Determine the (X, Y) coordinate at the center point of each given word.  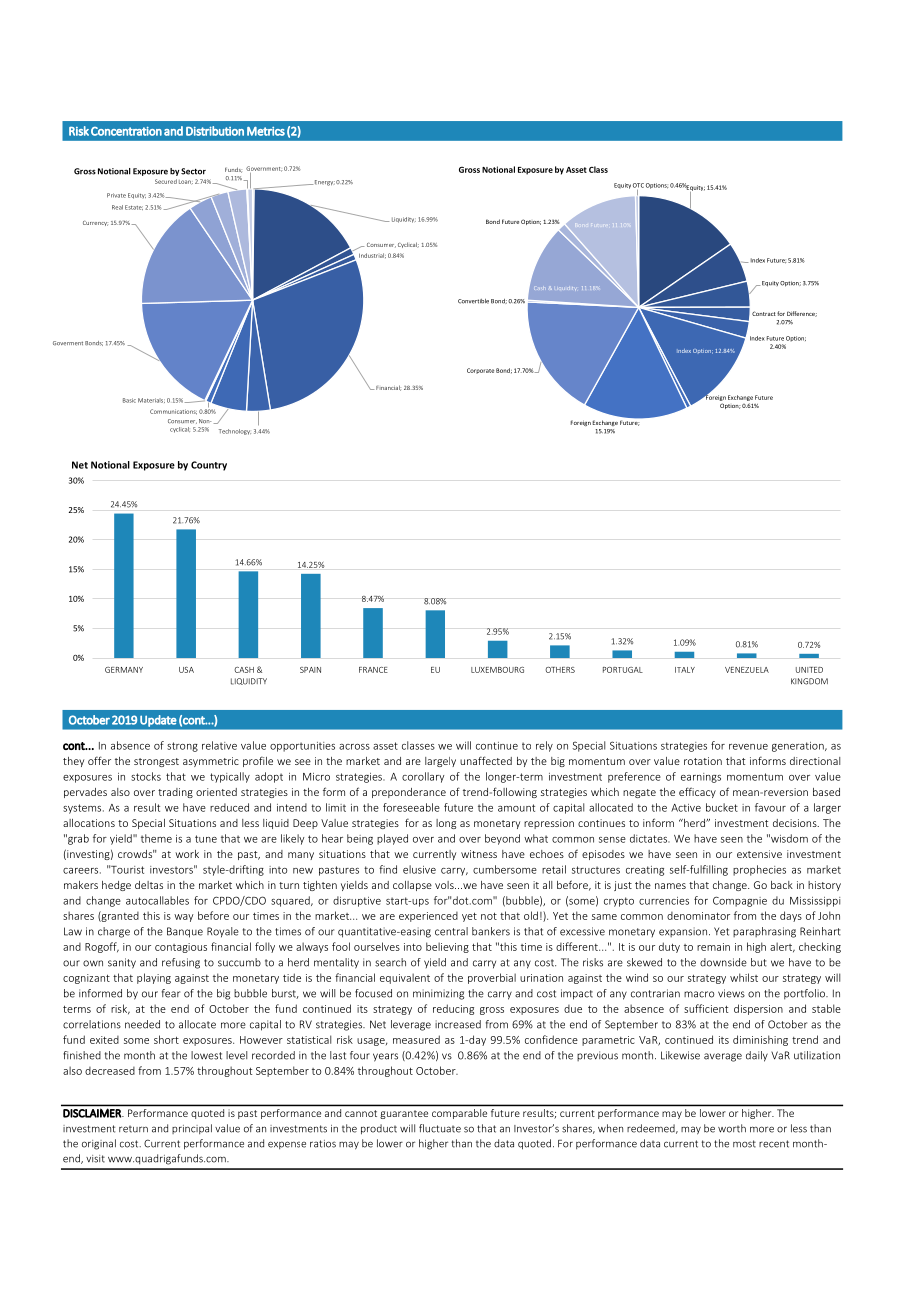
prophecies (759, 870)
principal (192, 1129)
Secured (166, 181)
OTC (638, 185)
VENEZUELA (747, 670)
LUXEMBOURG (497, 670)
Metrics (266, 131)
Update (158, 721)
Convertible (473, 301)
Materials (151, 400)
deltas (149, 885)
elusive (419, 869)
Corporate (480, 371)
